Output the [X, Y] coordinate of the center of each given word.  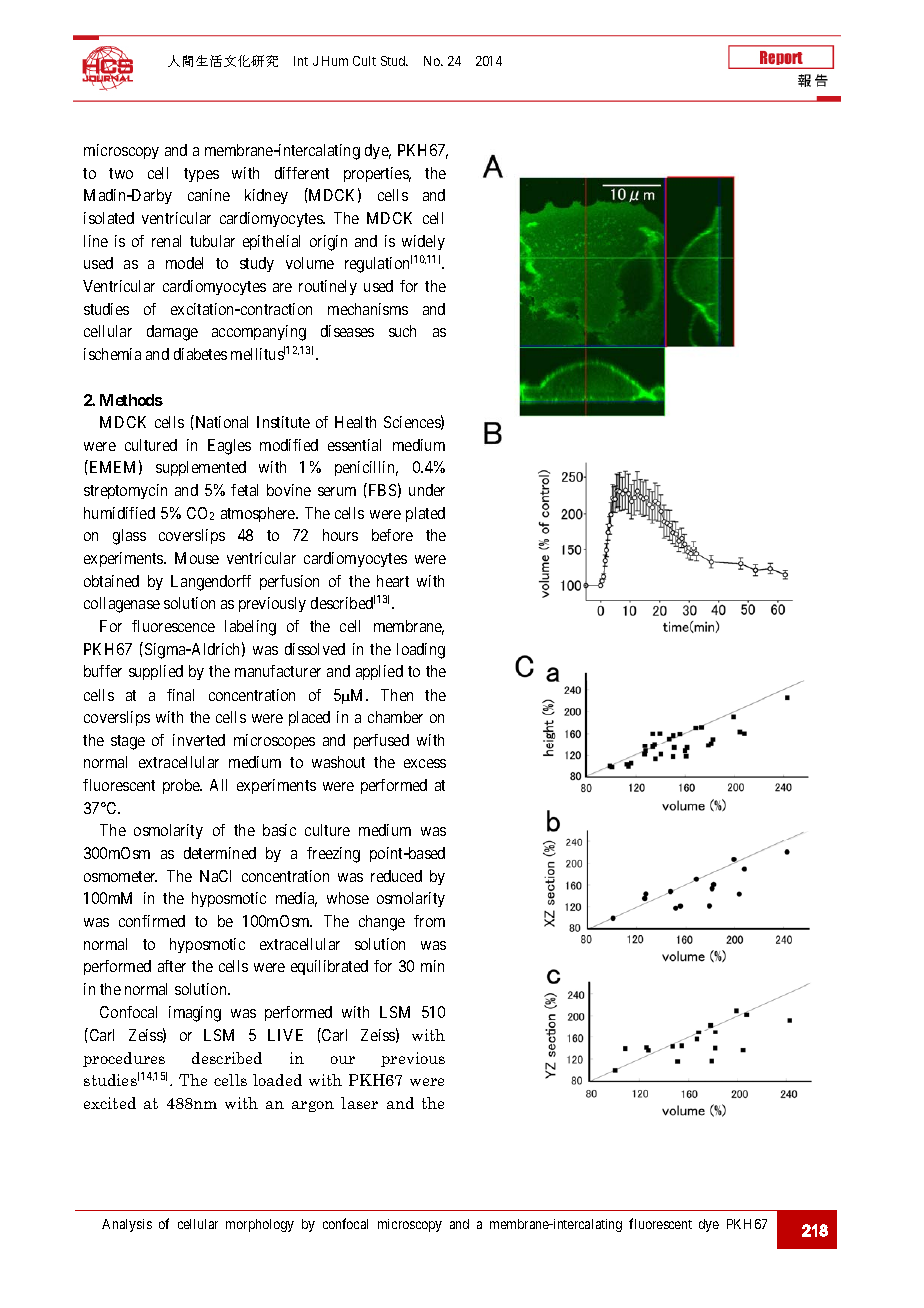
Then [397, 695]
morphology [260, 1225]
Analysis [127, 1225]
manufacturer [278, 671]
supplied [156, 672]
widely [423, 242]
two [121, 173]
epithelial [271, 242]
